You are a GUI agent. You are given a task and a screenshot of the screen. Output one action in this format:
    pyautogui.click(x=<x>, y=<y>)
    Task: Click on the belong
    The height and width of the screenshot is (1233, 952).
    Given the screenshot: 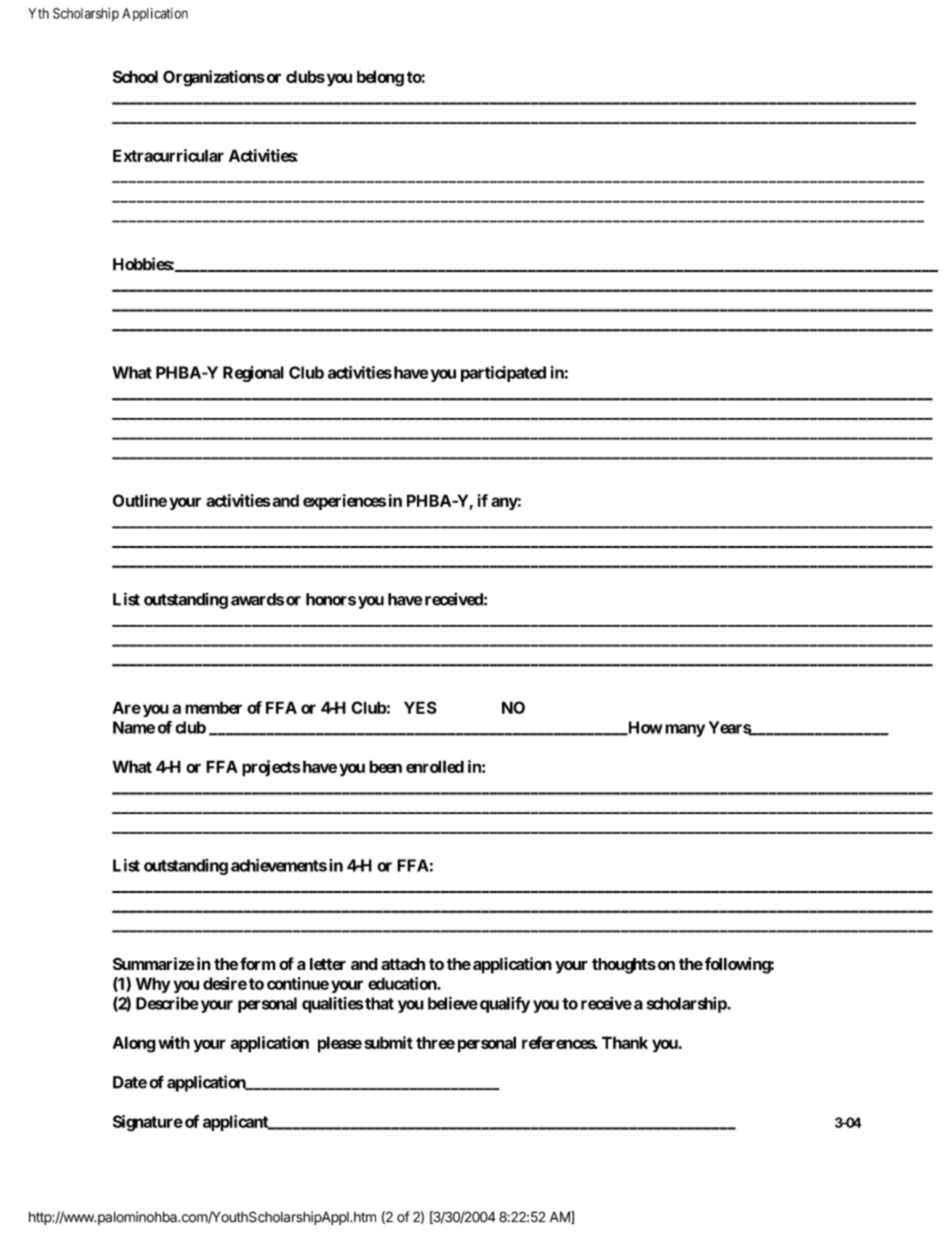 What is the action you would take?
    pyautogui.click(x=380, y=78)
